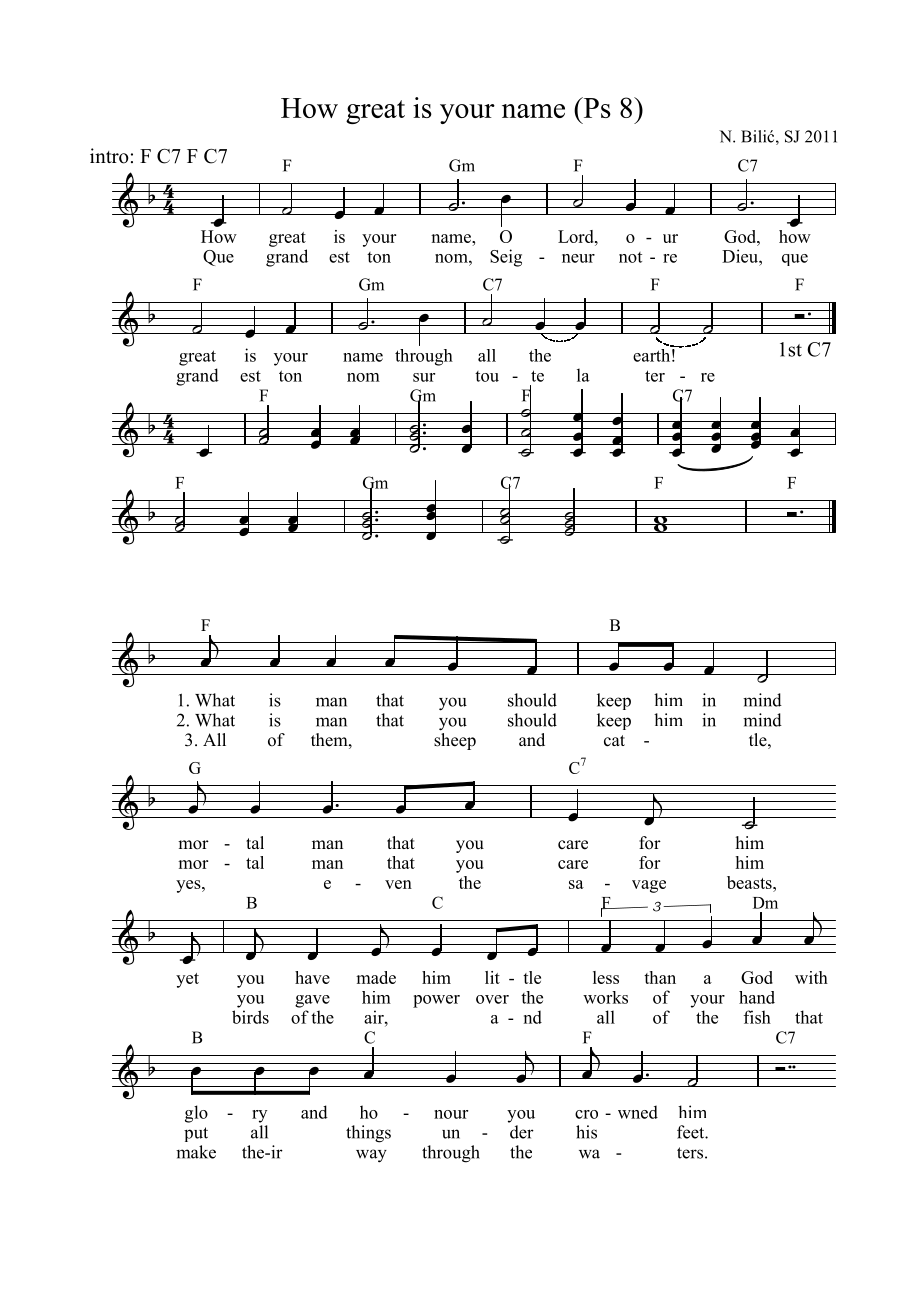  I want to click on sheep, so click(455, 741).
